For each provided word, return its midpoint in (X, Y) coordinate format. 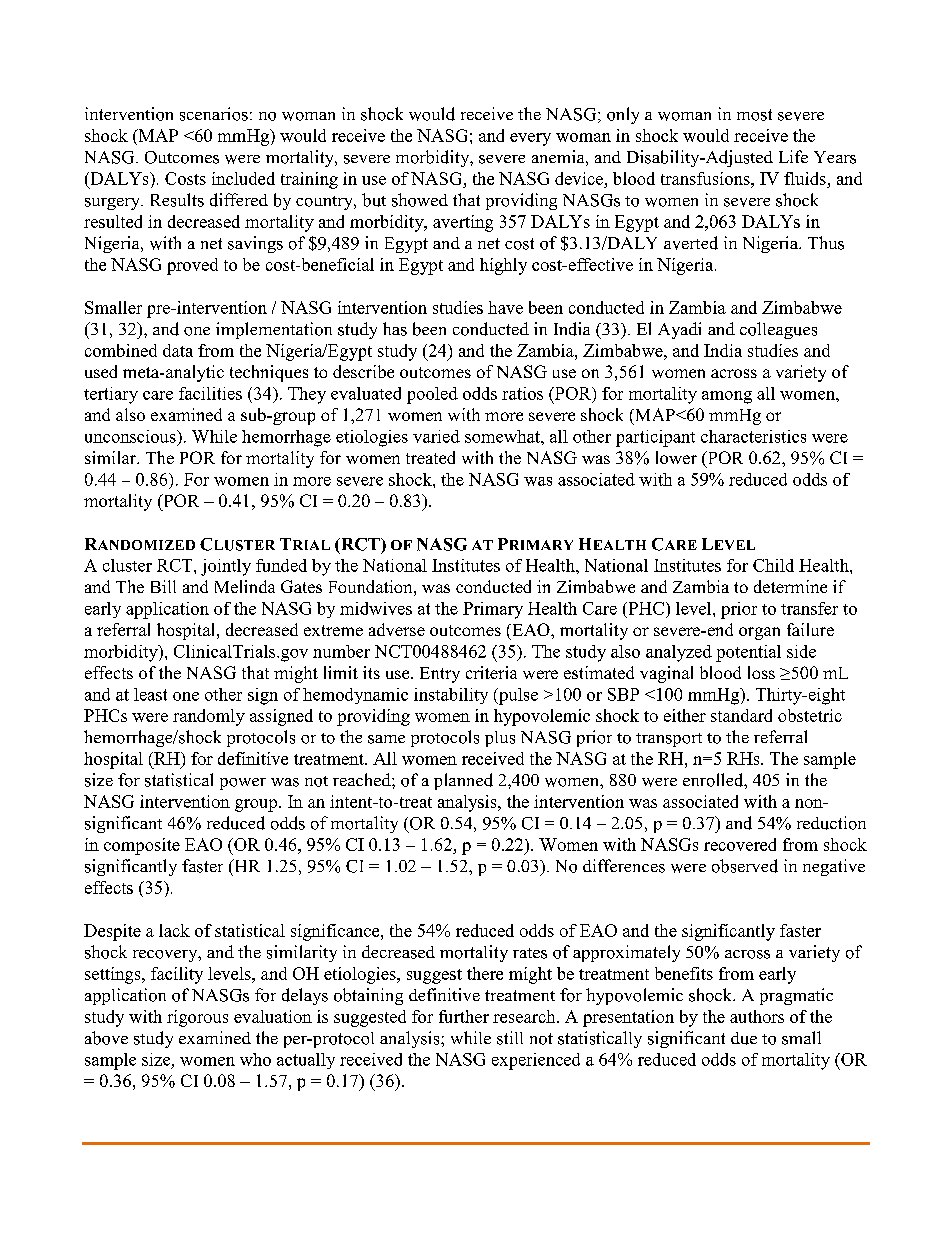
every (530, 139)
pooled (432, 395)
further (464, 1016)
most (754, 115)
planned (463, 781)
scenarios (214, 114)
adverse (397, 629)
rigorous (197, 1018)
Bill (163, 586)
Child (773, 565)
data (178, 350)
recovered (740, 844)
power (243, 784)
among (727, 397)
